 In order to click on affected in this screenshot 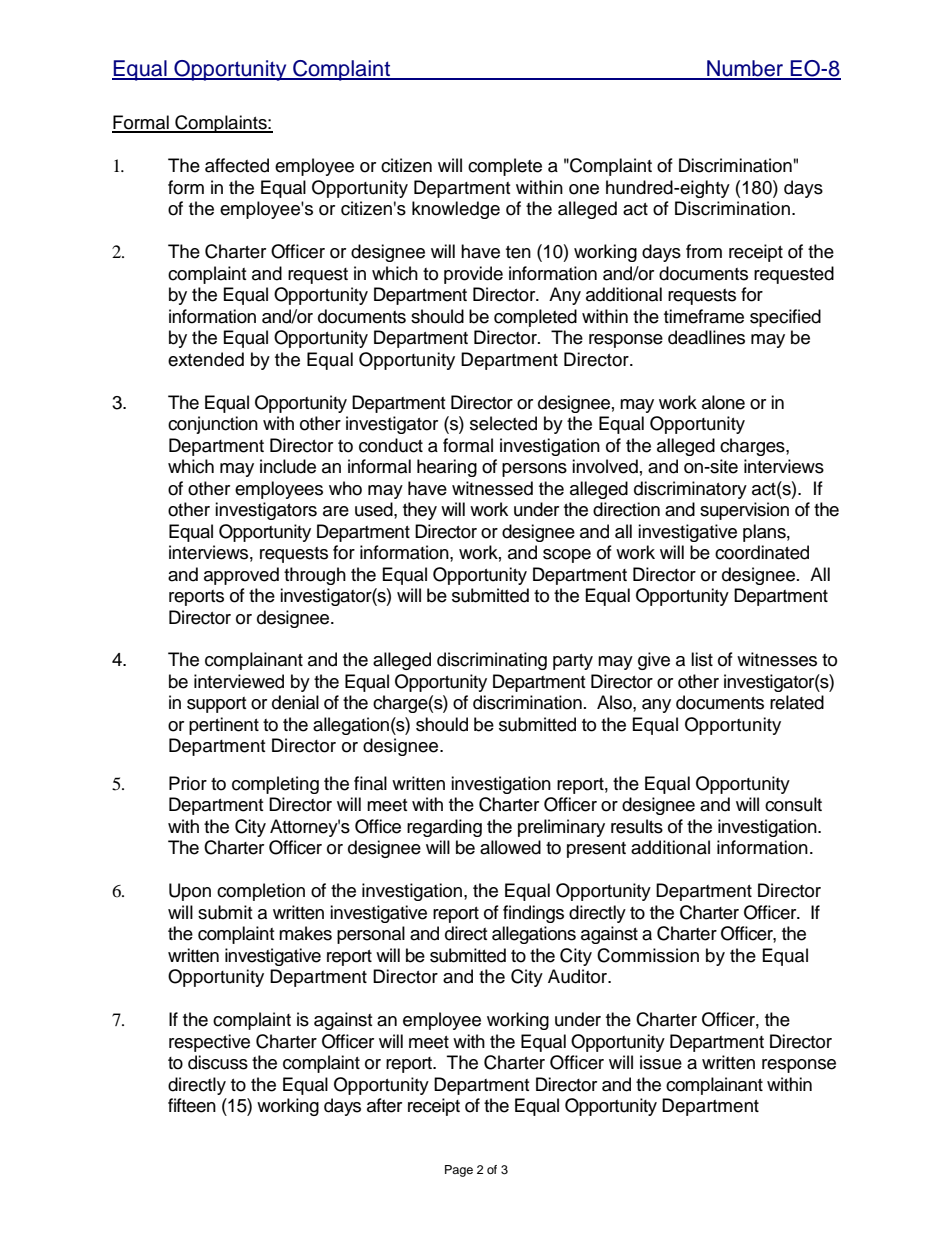, I will do `click(237, 165)`.
